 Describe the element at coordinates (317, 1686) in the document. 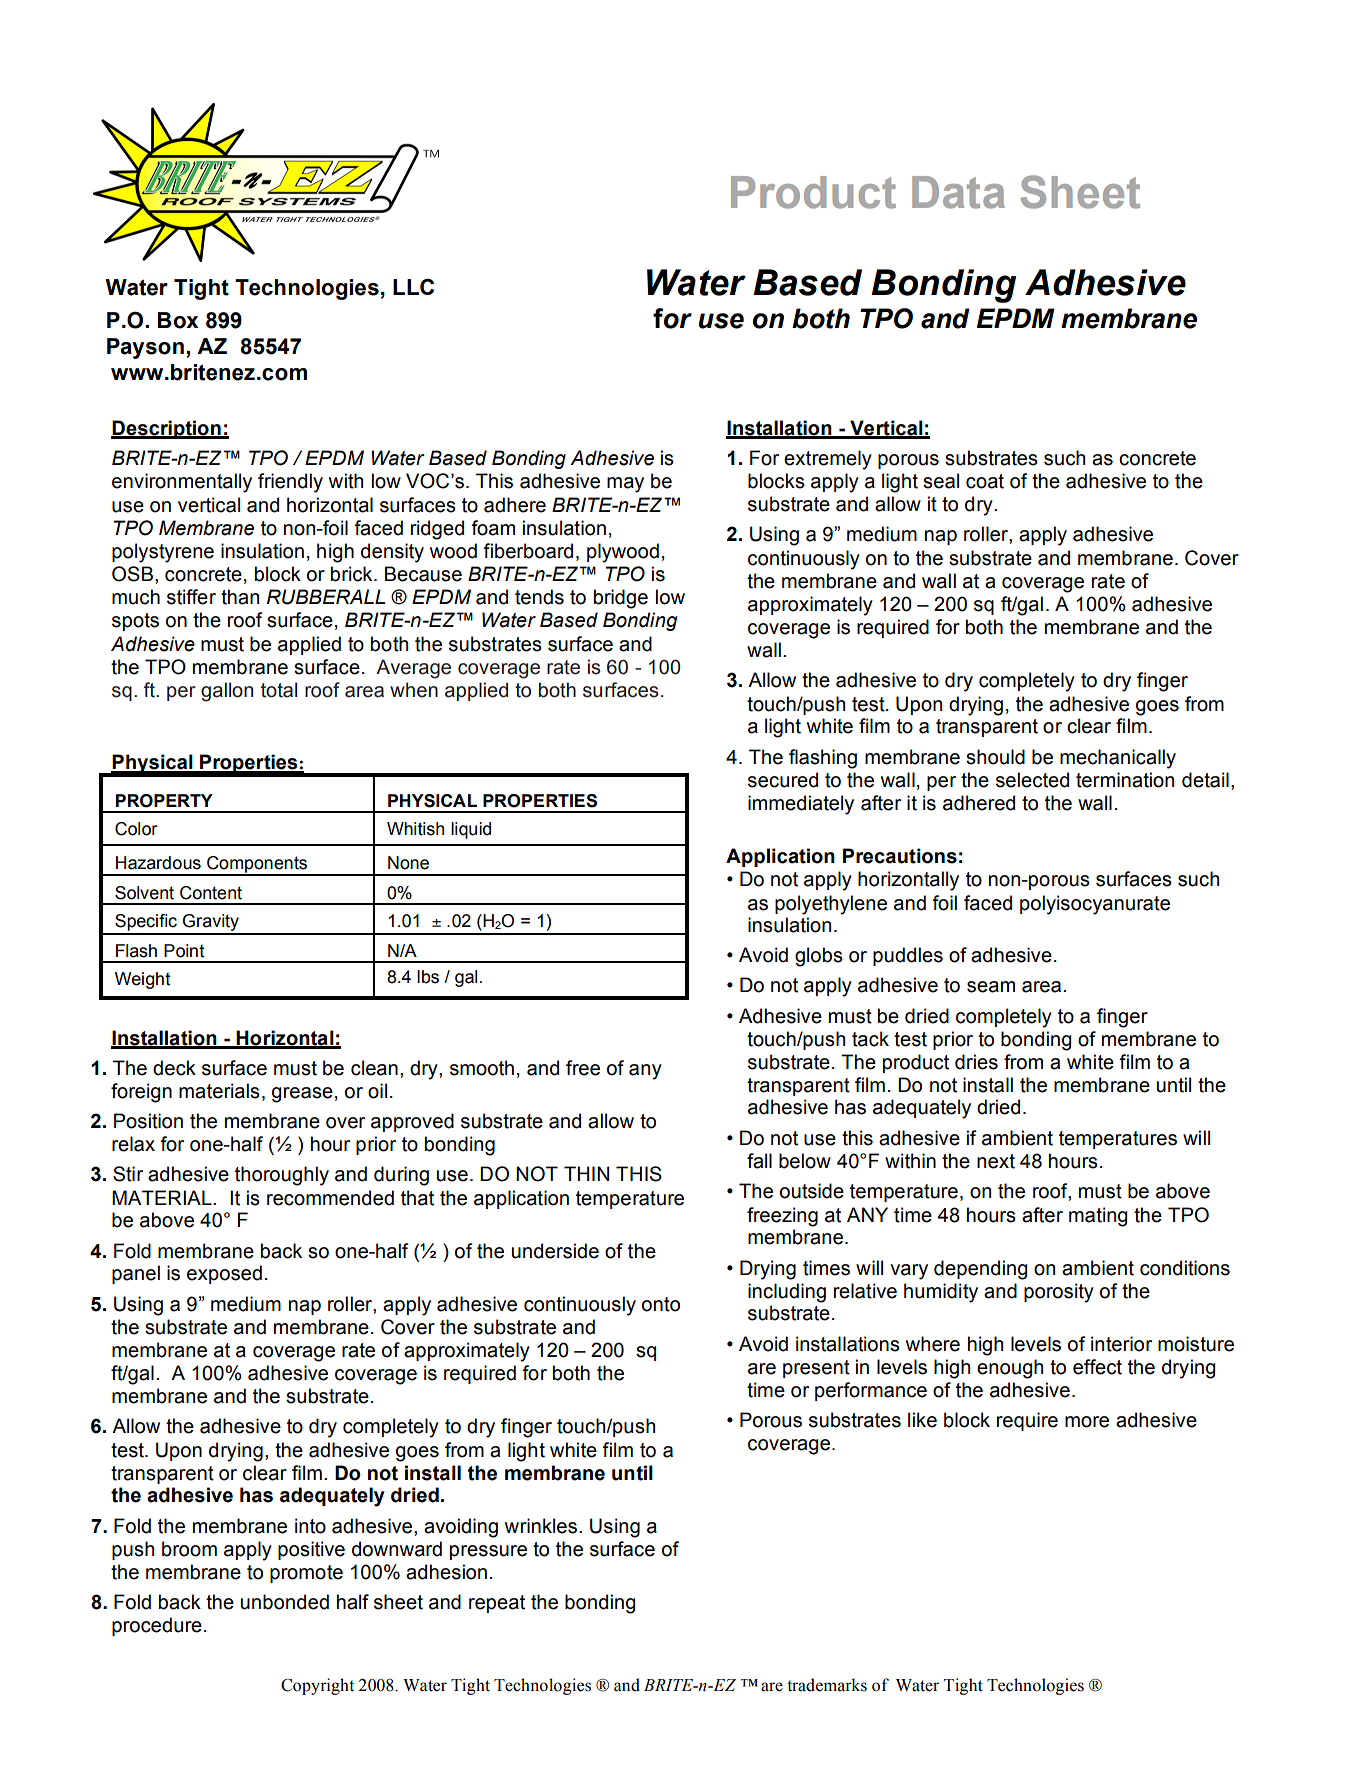

I see `Copyright` at that location.
